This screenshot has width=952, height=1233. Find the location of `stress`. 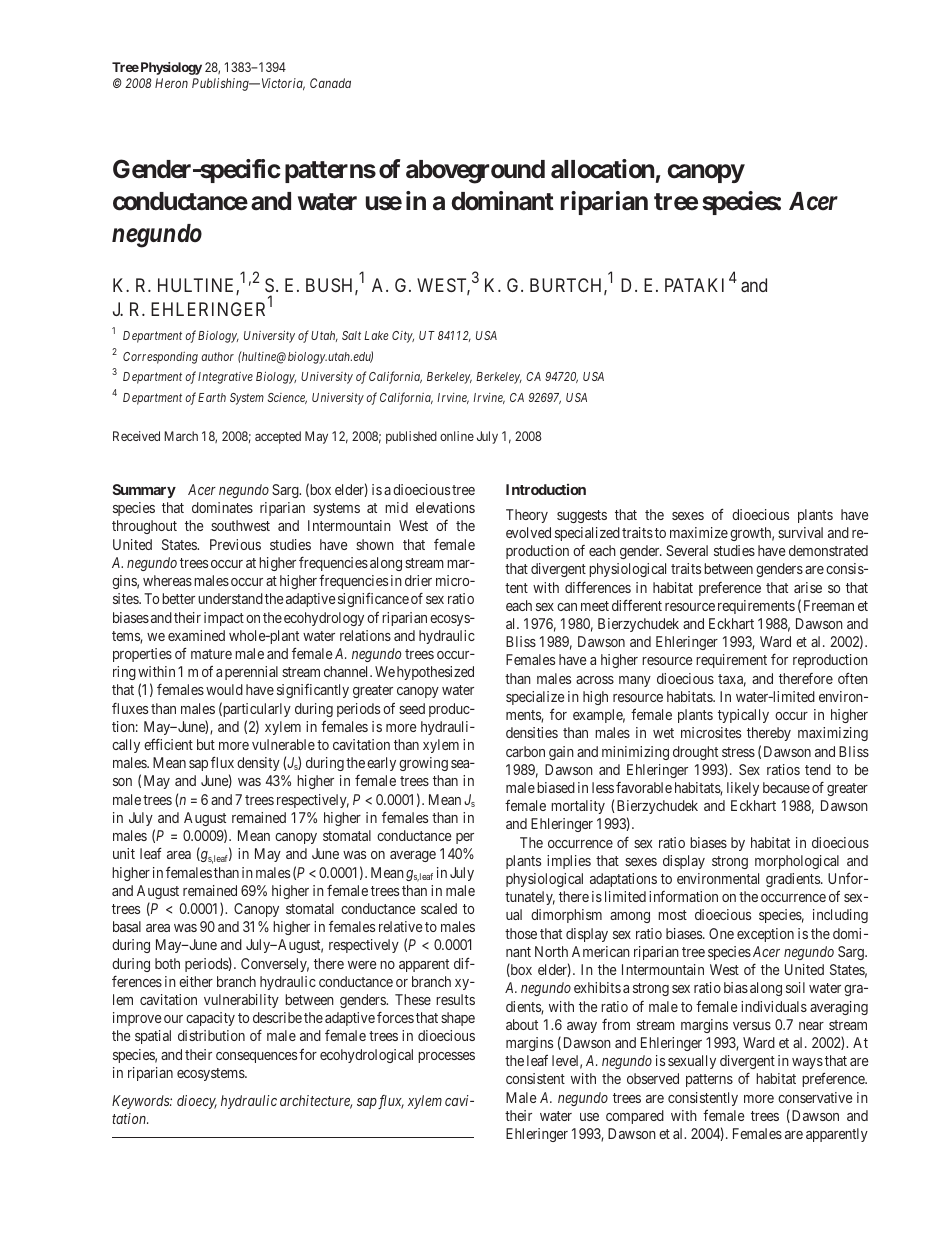

stress is located at coordinates (738, 752).
